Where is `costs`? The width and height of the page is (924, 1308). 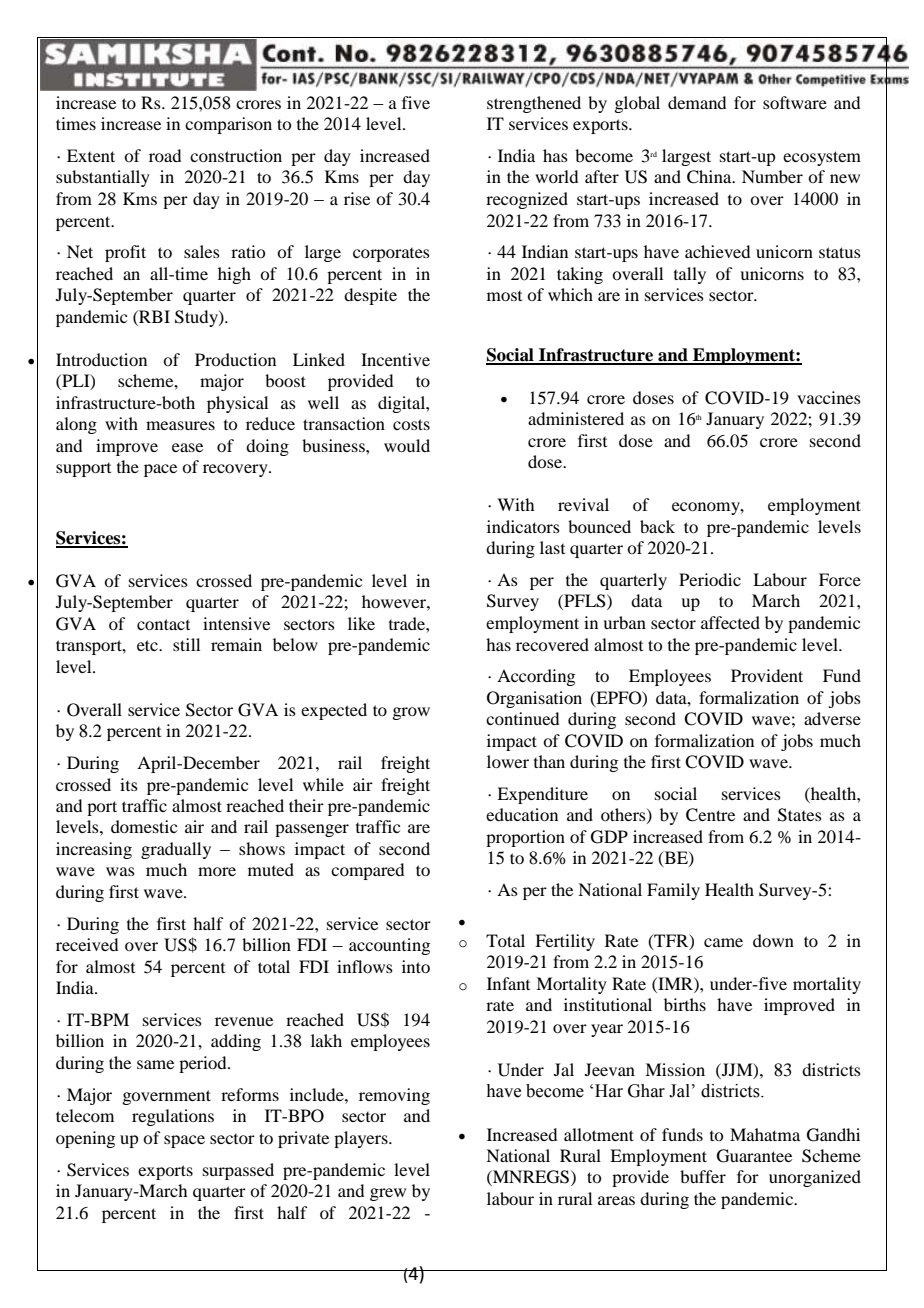
costs is located at coordinates (411, 424).
